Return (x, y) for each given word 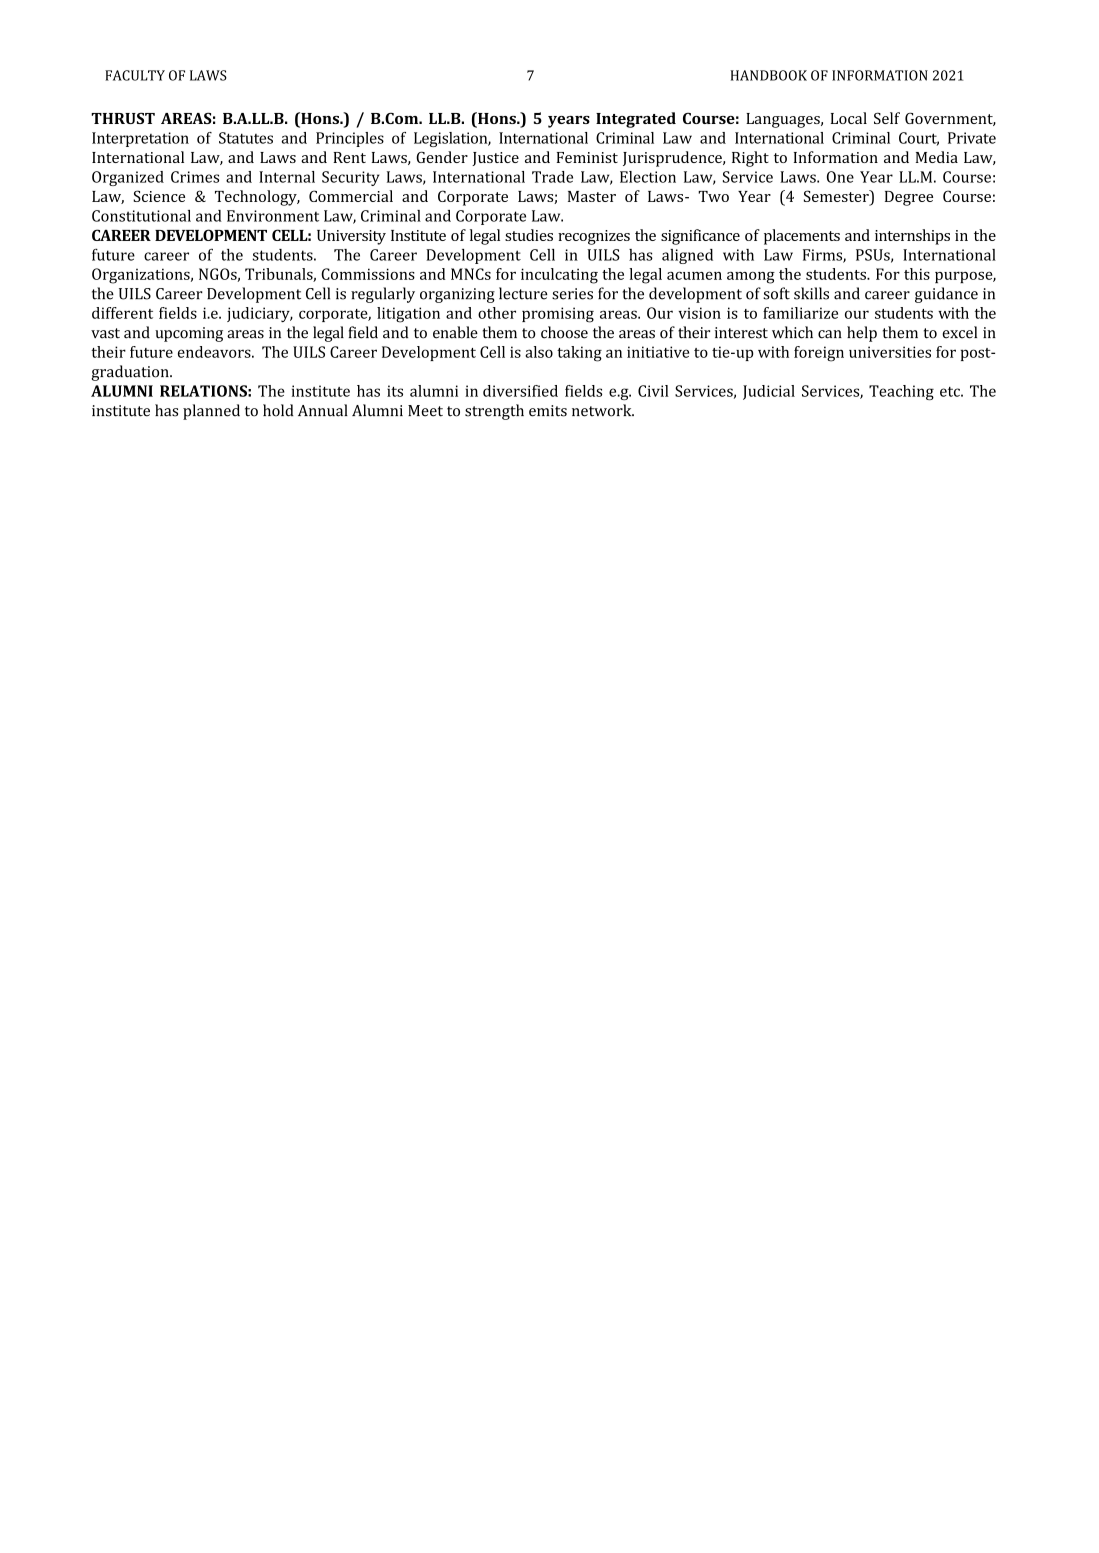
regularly (383, 295)
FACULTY (135, 75)
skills (811, 293)
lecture (523, 293)
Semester (837, 197)
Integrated (636, 120)
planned (211, 412)
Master (592, 196)
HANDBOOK (769, 75)
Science (159, 196)
